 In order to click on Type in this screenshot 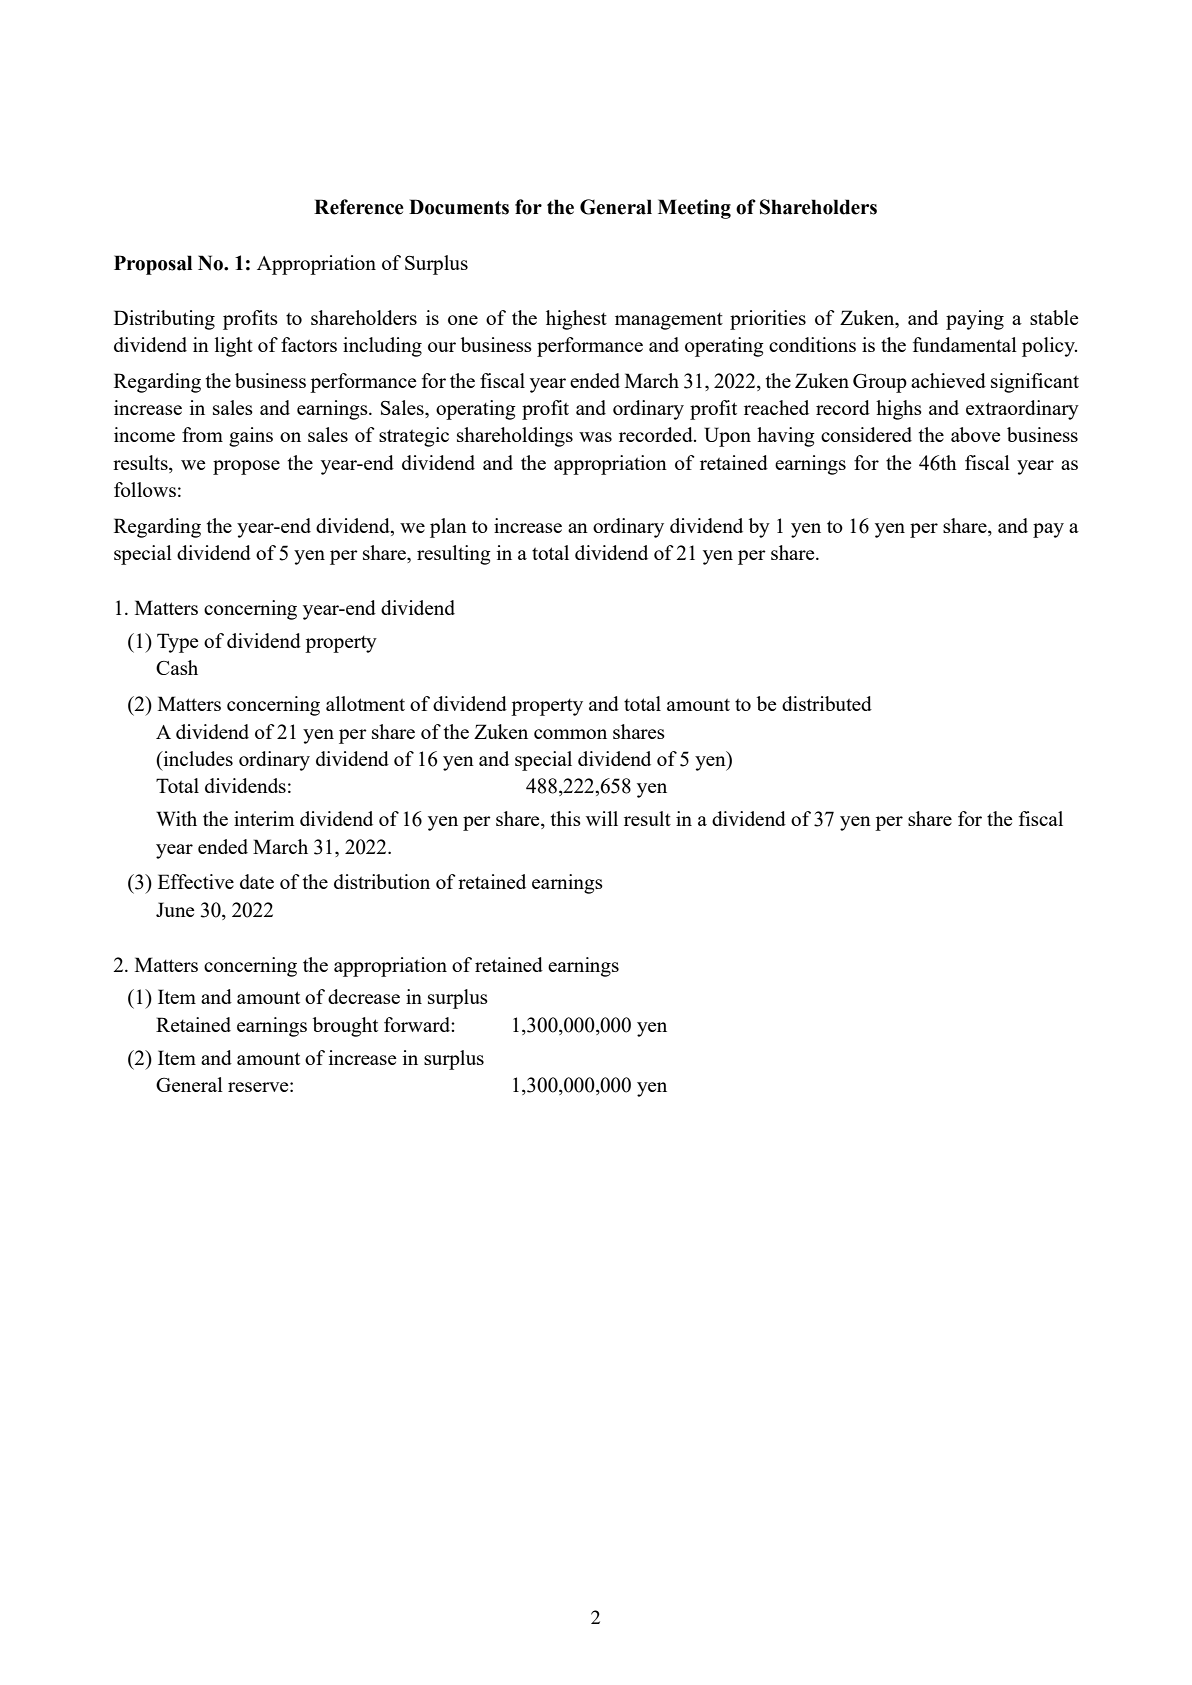, I will do `click(177, 643)`.
